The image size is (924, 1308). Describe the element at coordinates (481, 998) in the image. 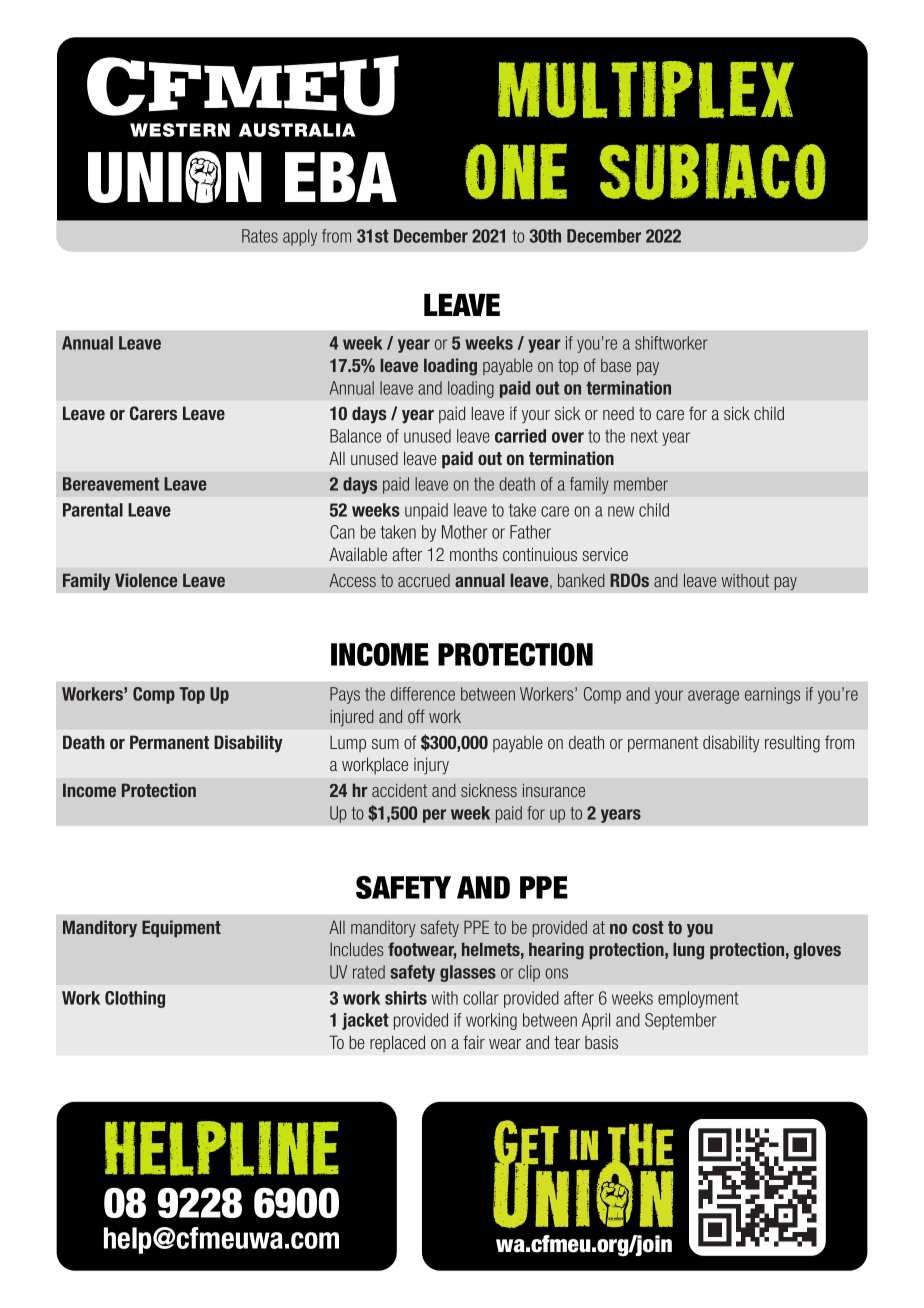

I see `collar` at that location.
